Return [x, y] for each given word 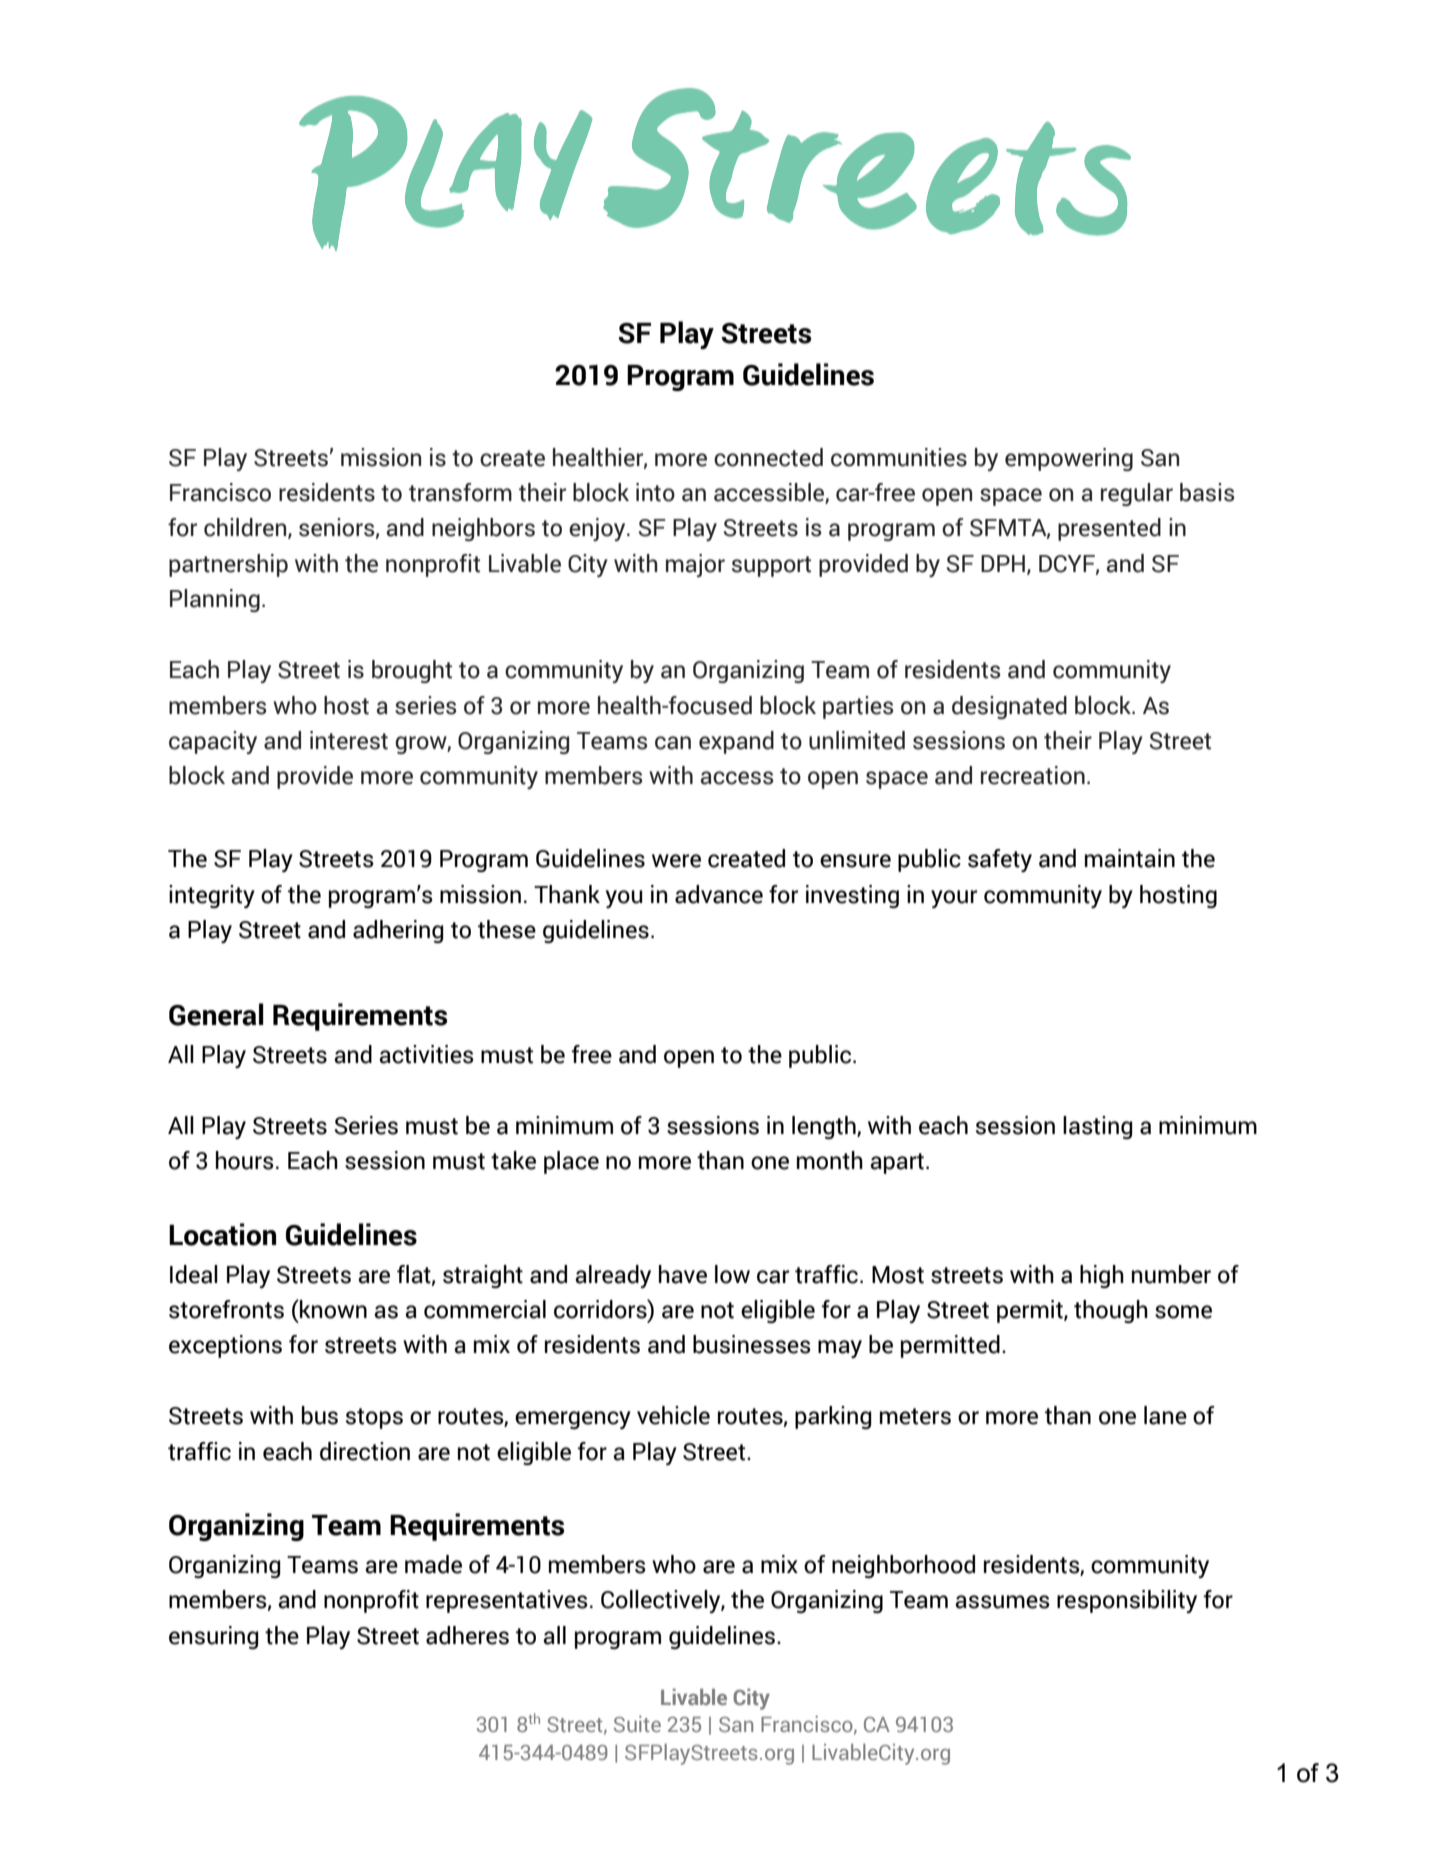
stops [374, 1418]
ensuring [214, 1637]
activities [426, 1054]
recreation [1033, 775]
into [655, 492]
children [246, 528]
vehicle [673, 1415]
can [673, 743]
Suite [637, 1724]
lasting [1098, 1127]
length [825, 1127]
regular [1137, 494]
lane [1165, 1415]
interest [349, 740]
